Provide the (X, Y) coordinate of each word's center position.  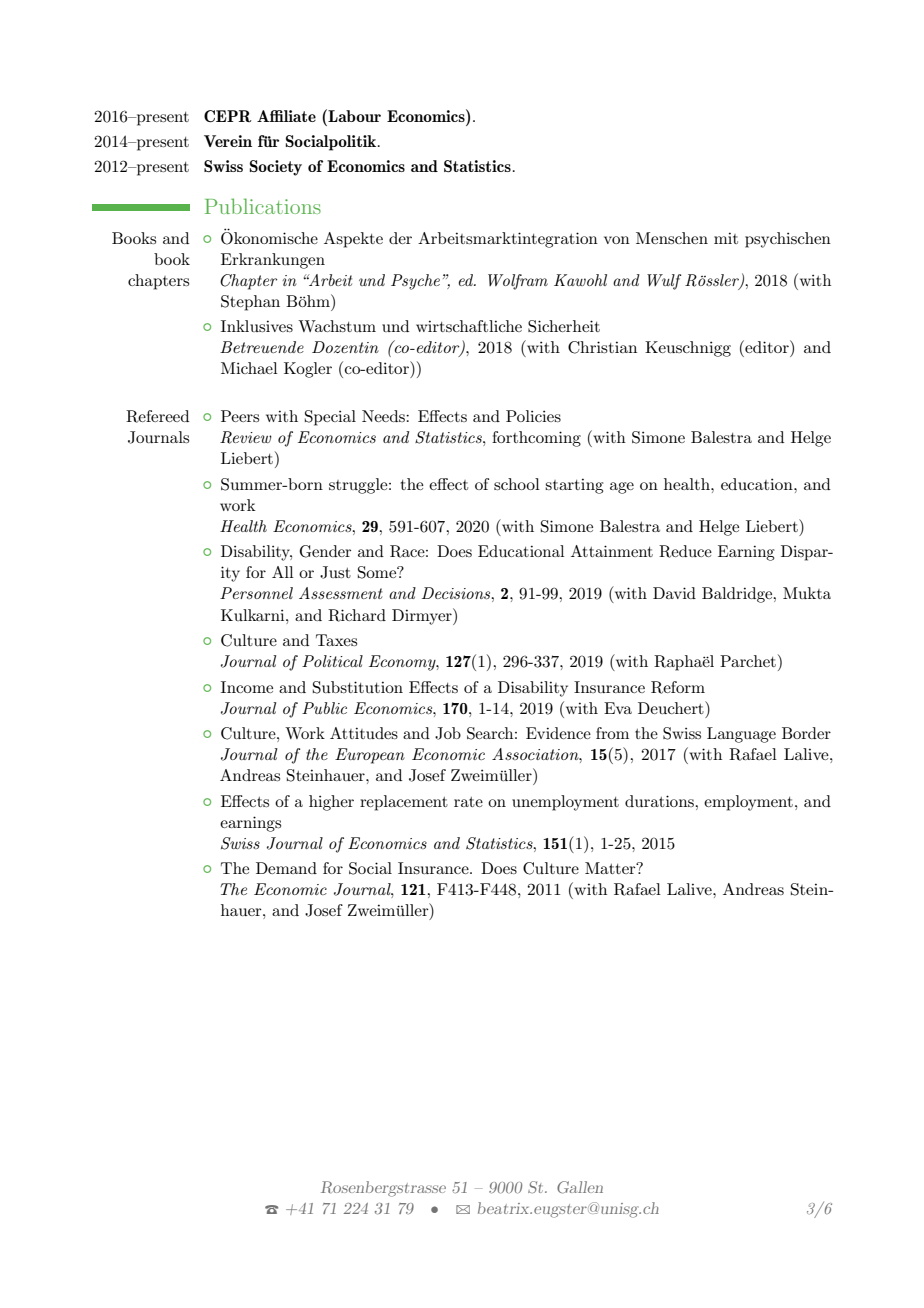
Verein (228, 141)
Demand (286, 868)
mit (726, 238)
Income (247, 687)
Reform (678, 687)
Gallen (580, 1187)
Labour (353, 115)
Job (448, 733)
